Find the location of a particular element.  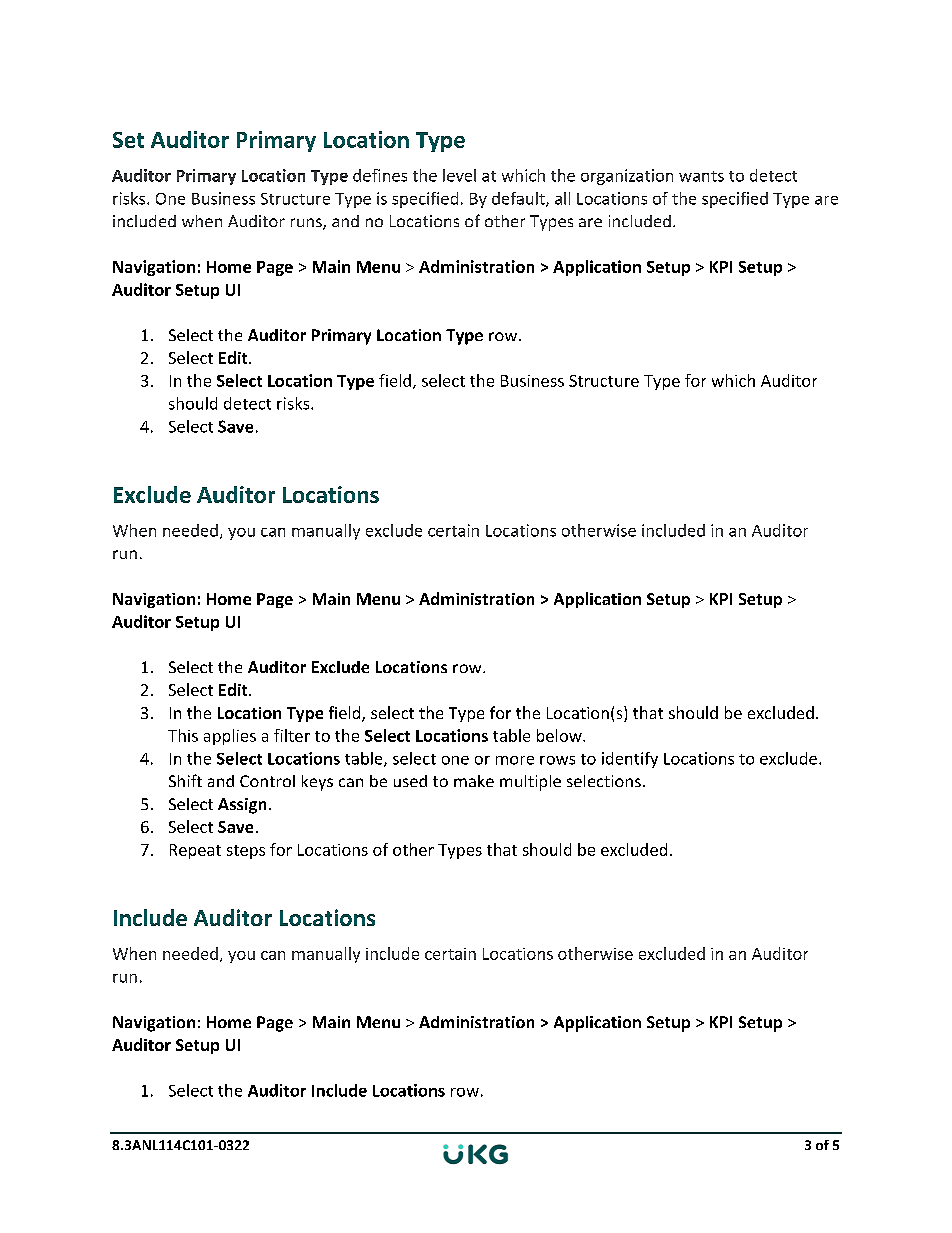

identify is located at coordinates (630, 760).
